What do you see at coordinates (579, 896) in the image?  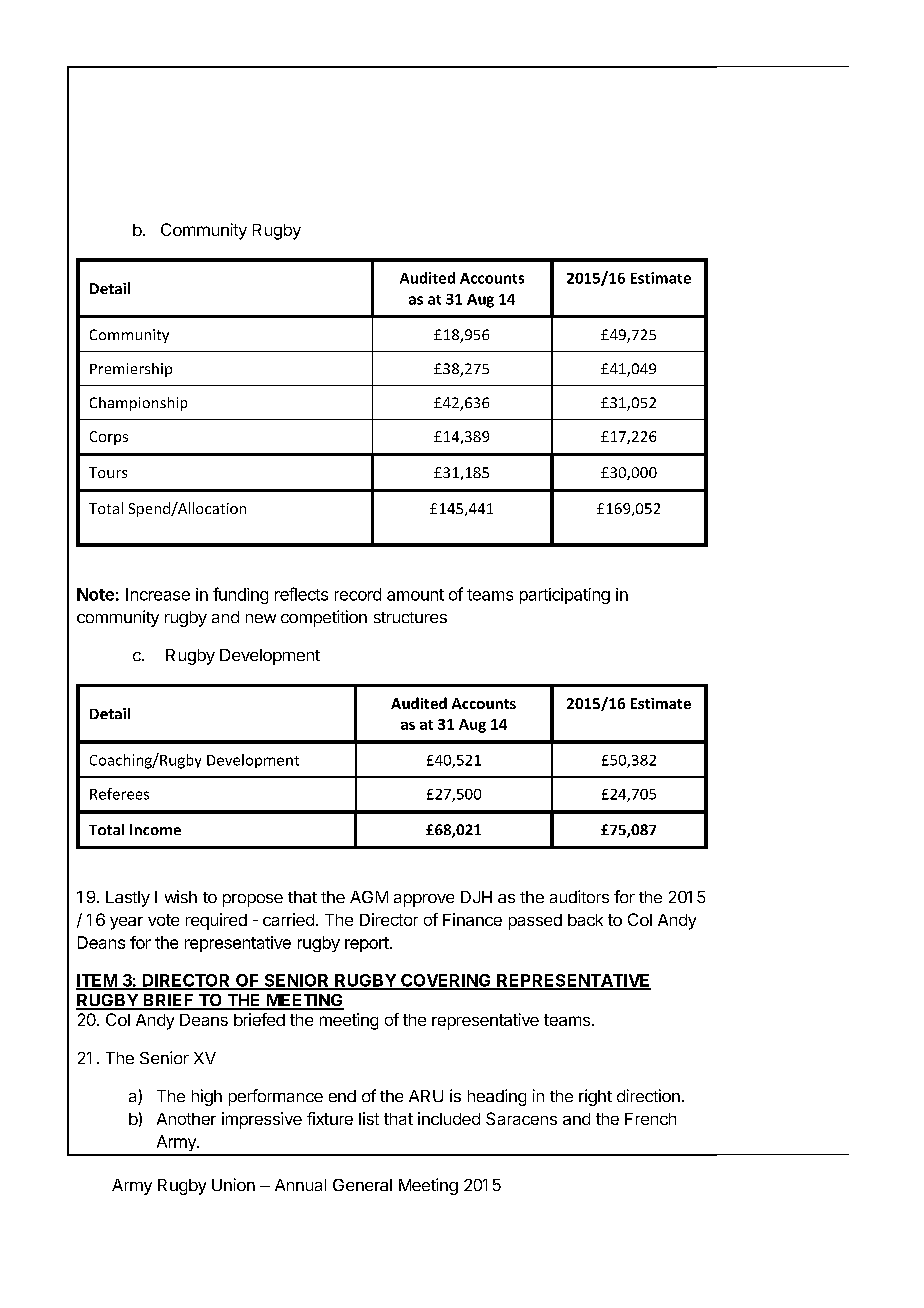 I see `auditors` at bounding box center [579, 896].
